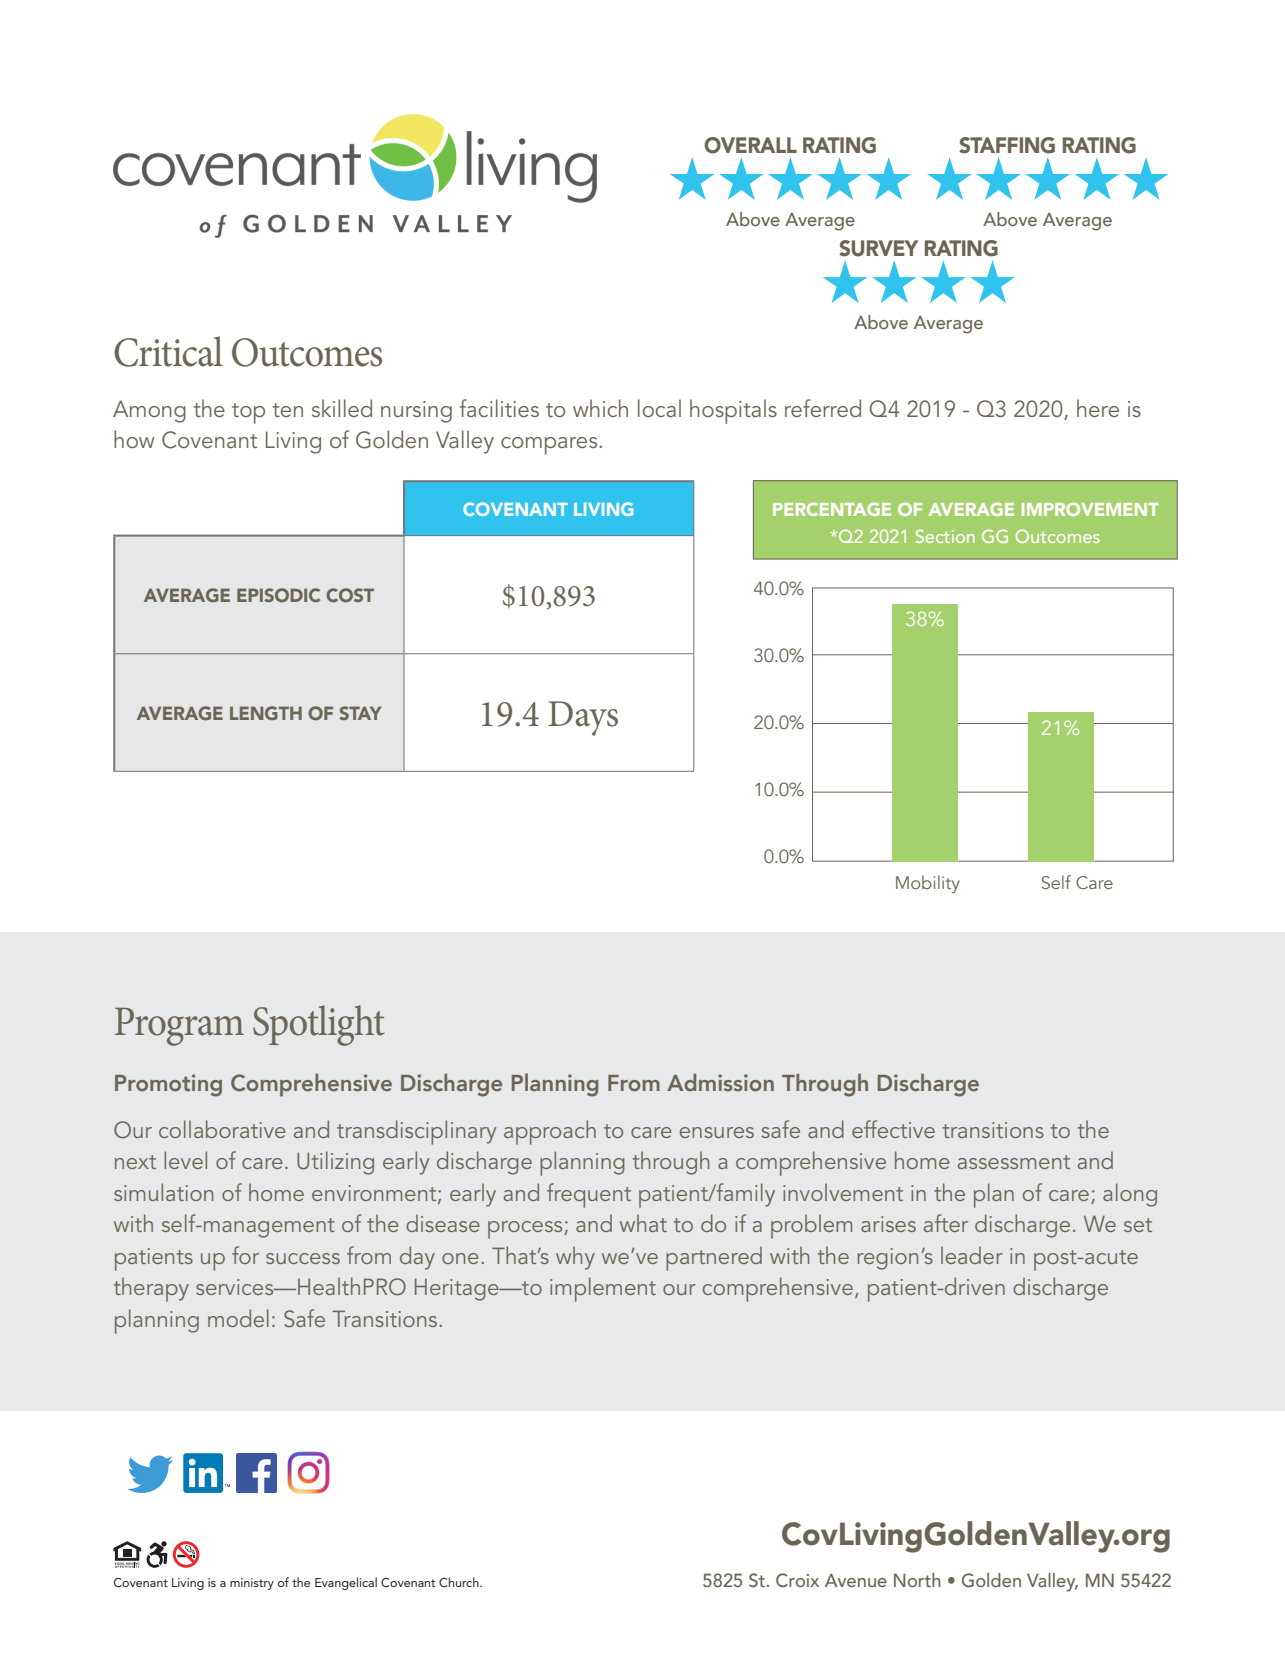 The image size is (1285, 1663). Describe the element at coordinates (252, 1584) in the document. I see `ministry` at that location.
